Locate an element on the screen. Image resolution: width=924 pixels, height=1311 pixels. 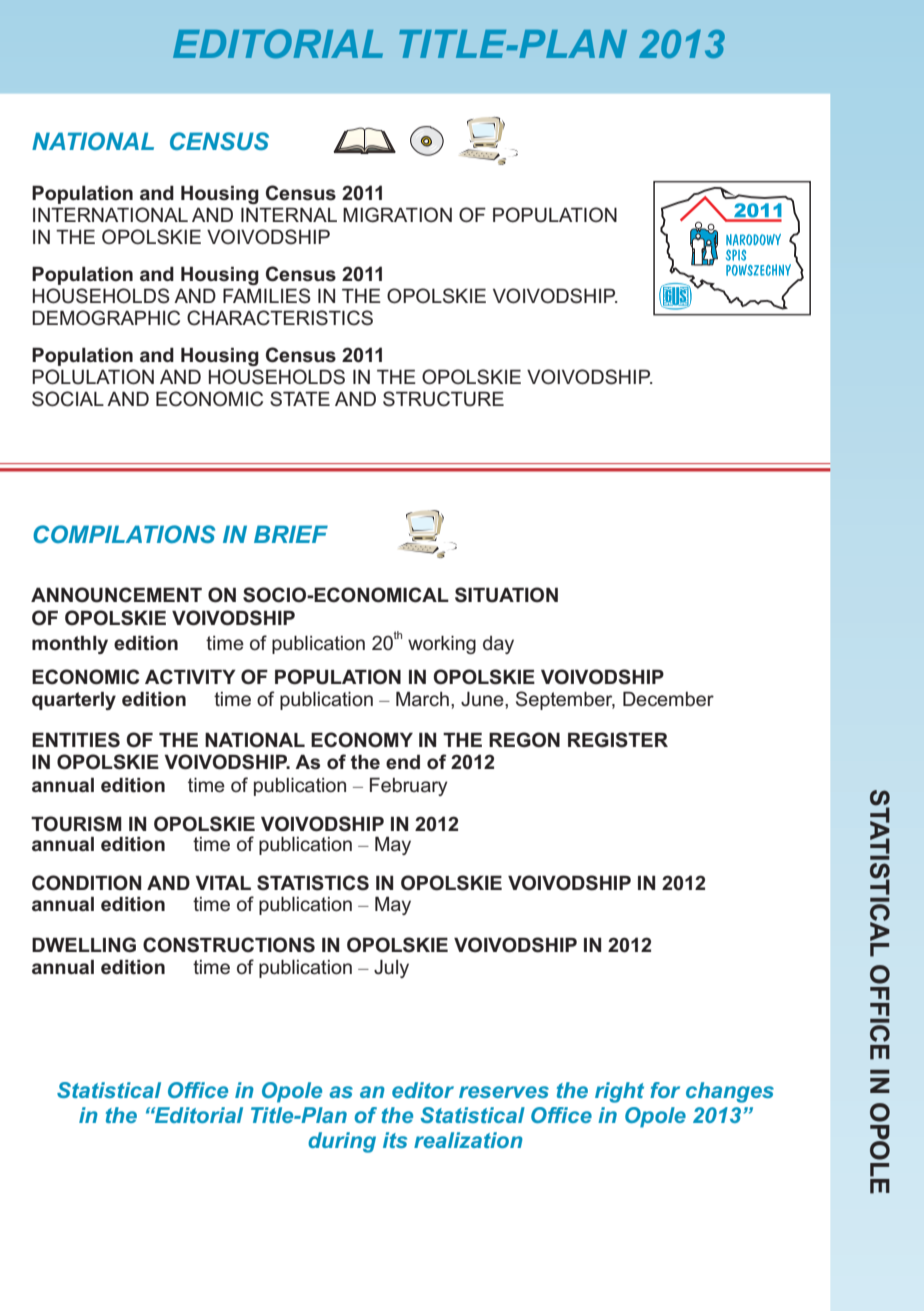
STRUCTURE is located at coordinates (443, 399).
